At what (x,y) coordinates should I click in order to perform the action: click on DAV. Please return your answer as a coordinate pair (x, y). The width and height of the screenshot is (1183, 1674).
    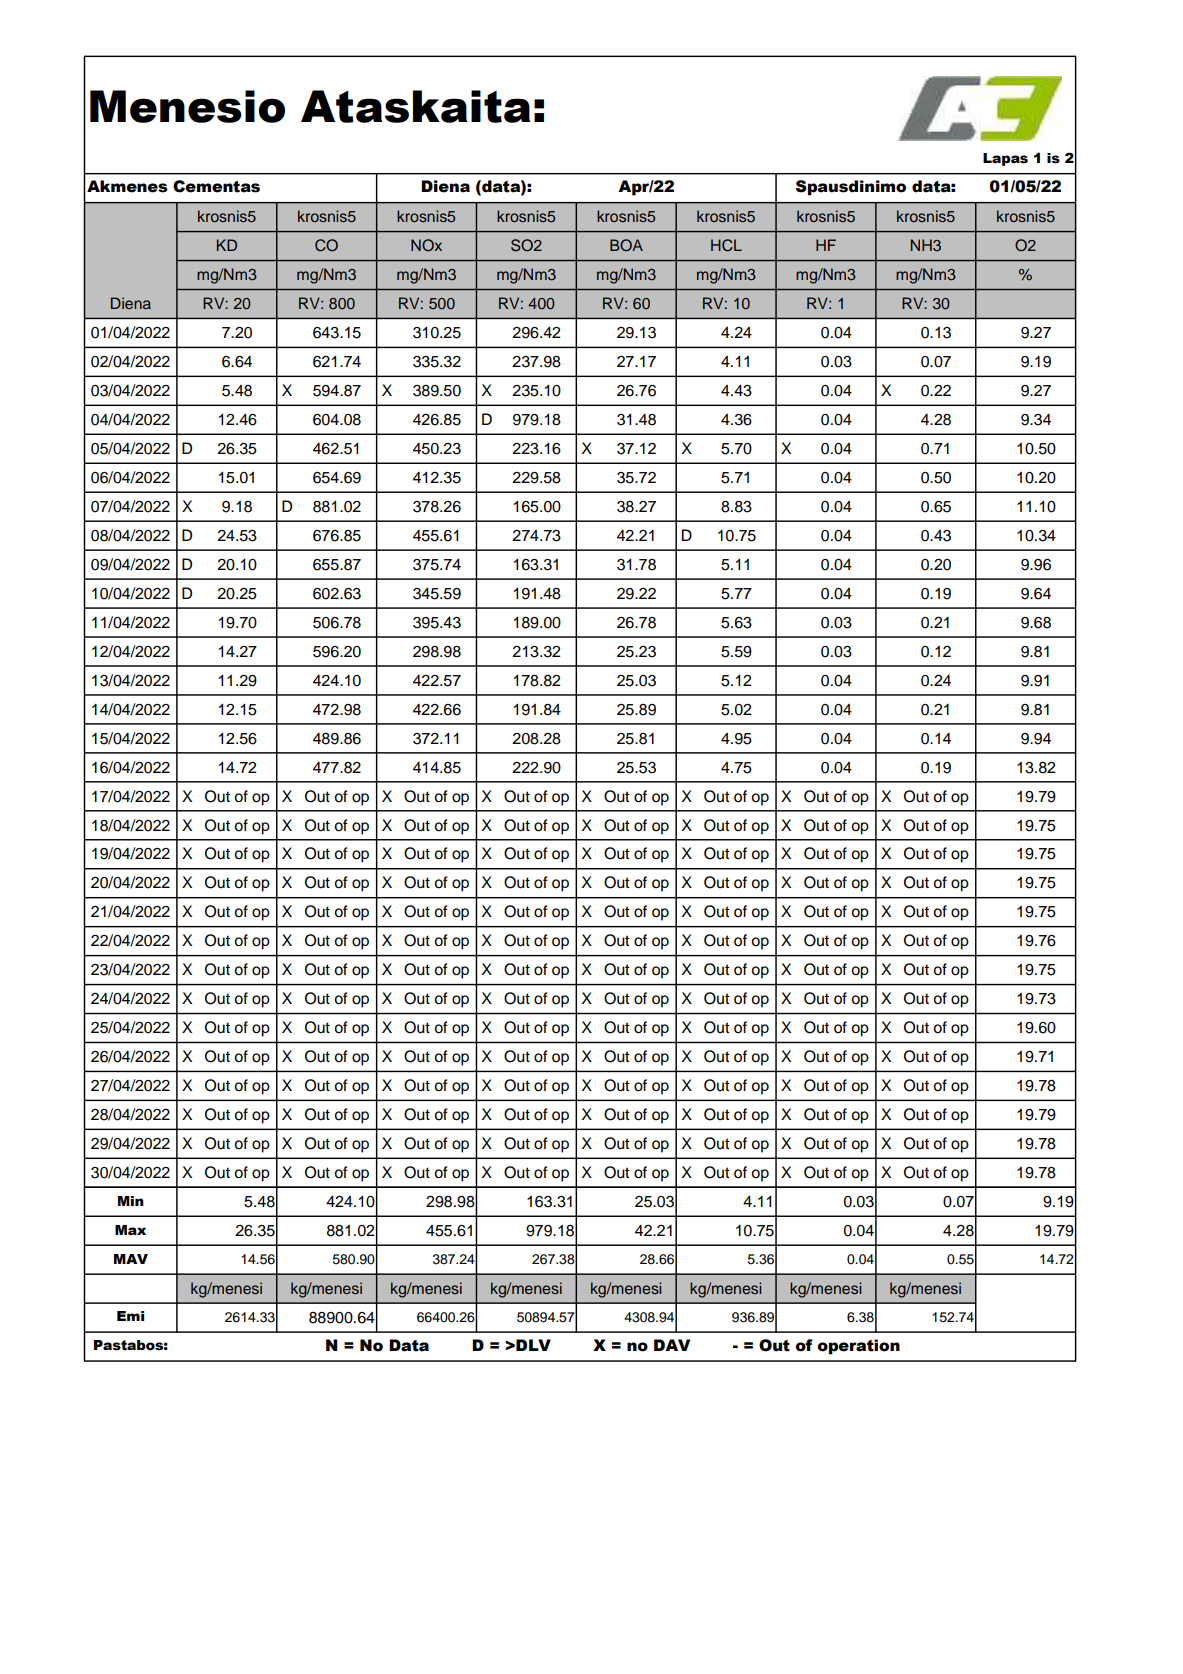
    Looking at the image, I should click on (672, 1345).
